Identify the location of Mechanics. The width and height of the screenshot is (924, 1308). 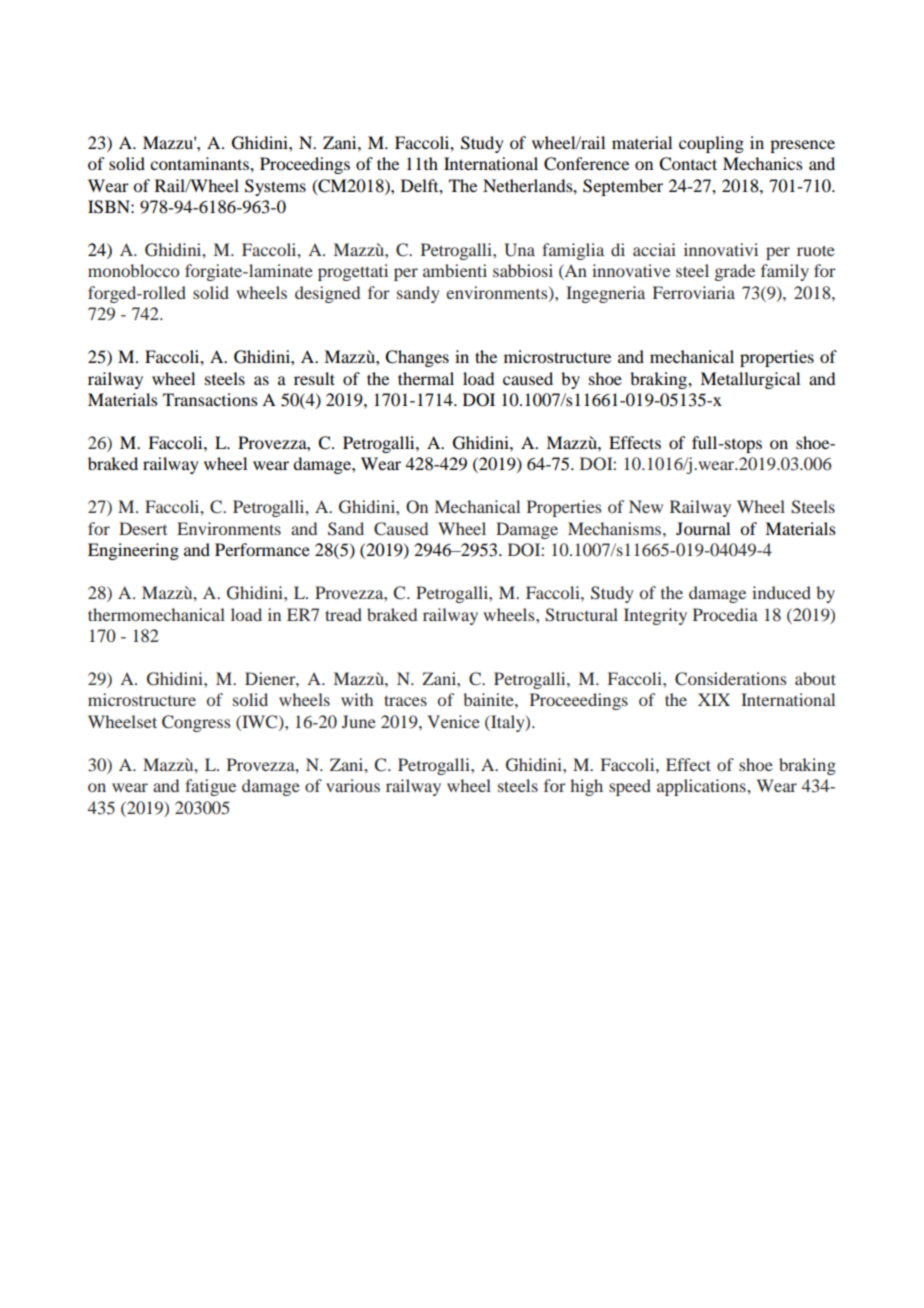
(763, 163).
